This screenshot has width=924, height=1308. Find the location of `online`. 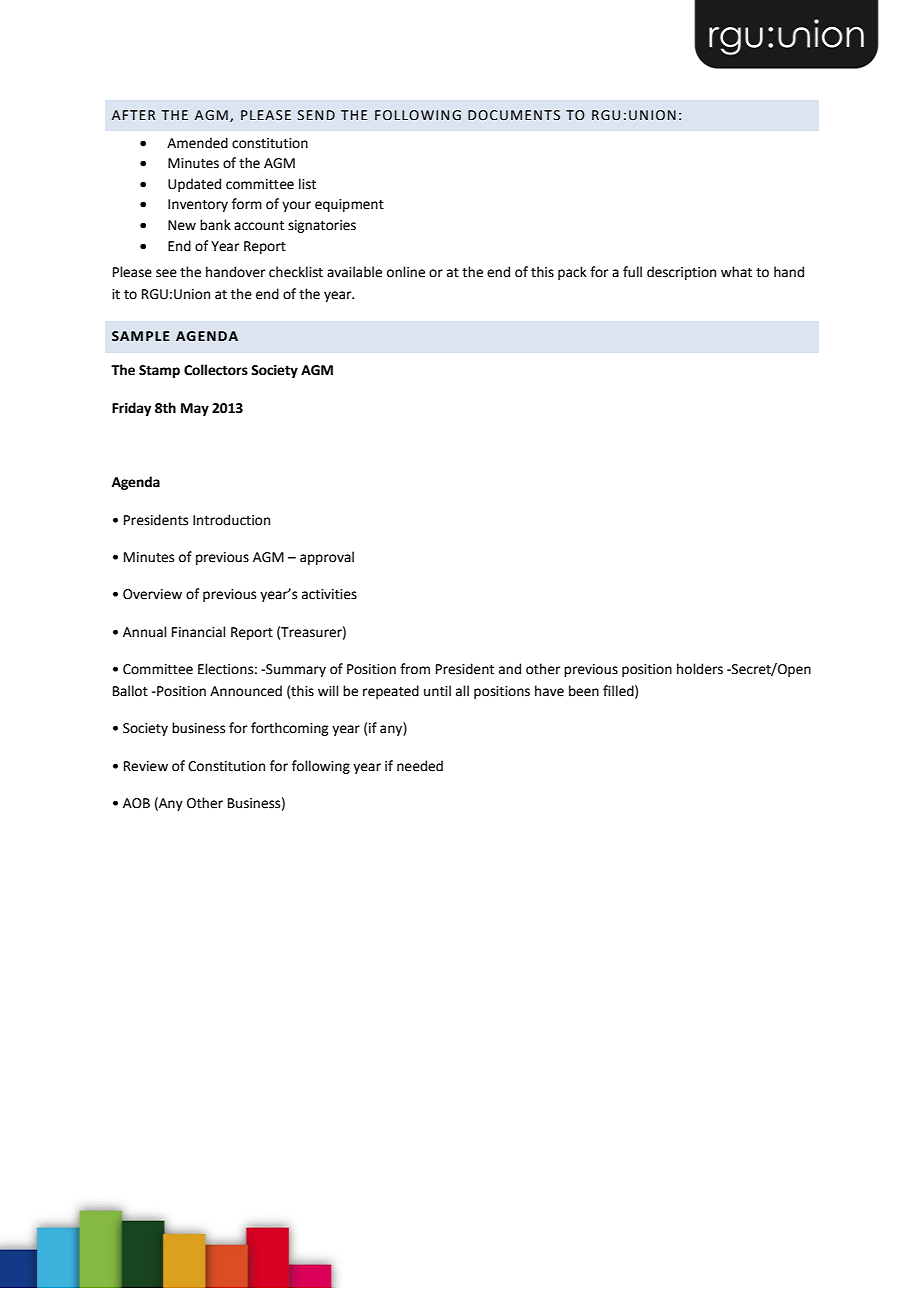

online is located at coordinates (406, 272).
